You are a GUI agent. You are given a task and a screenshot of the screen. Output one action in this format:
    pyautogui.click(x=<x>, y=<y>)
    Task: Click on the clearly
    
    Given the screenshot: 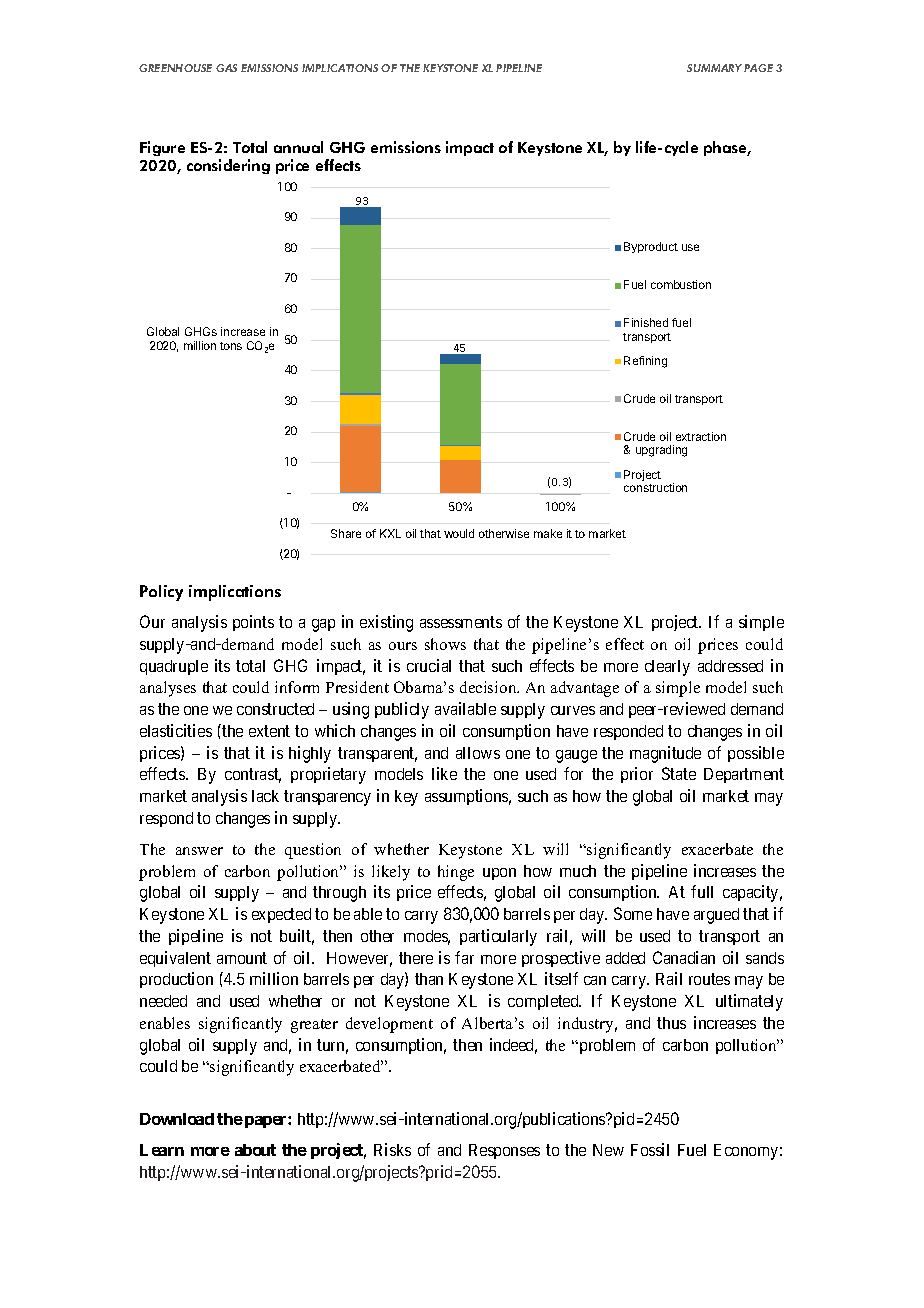 What is the action you would take?
    pyautogui.click(x=667, y=668)
